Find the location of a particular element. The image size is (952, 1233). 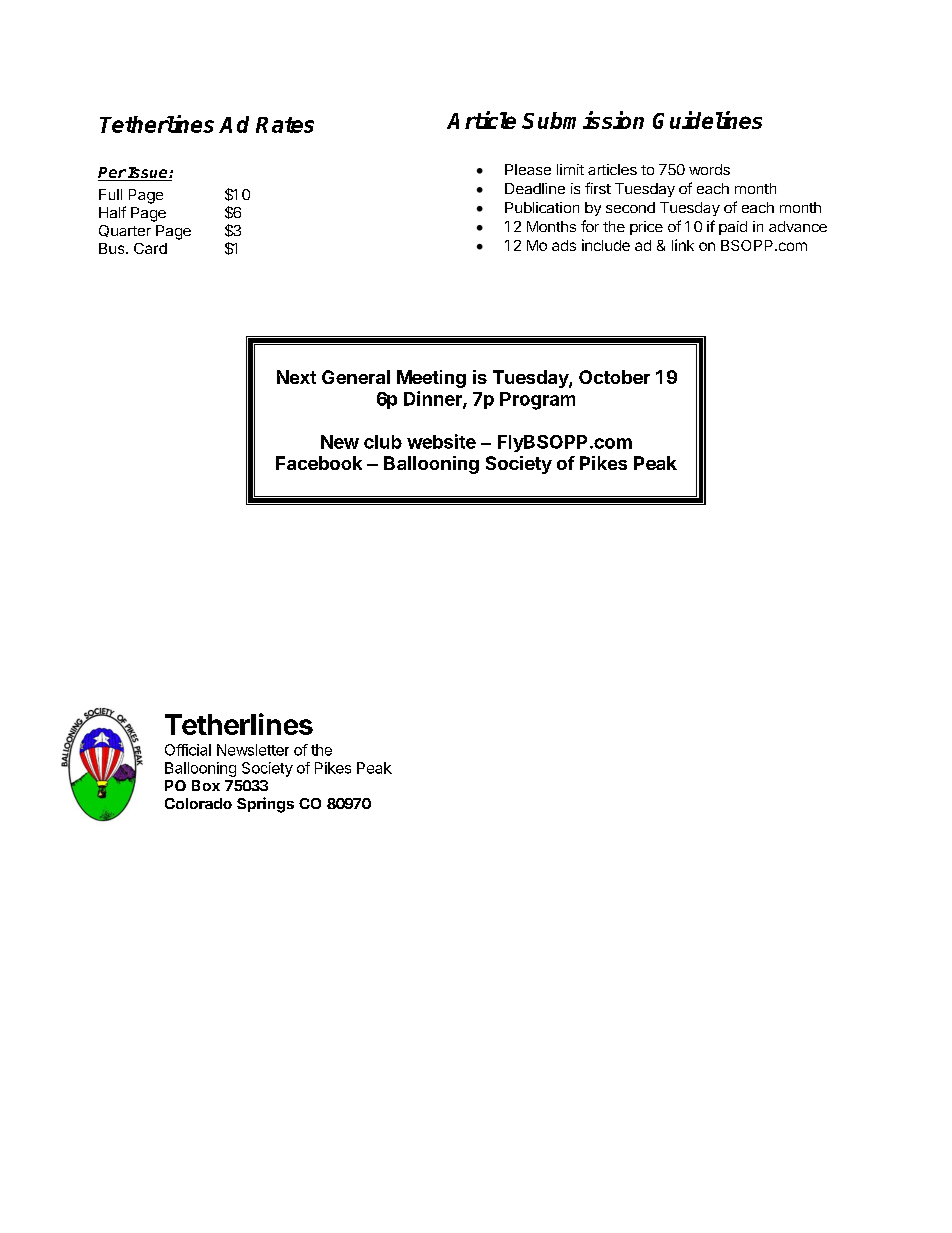

Springs is located at coordinates (265, 805).
